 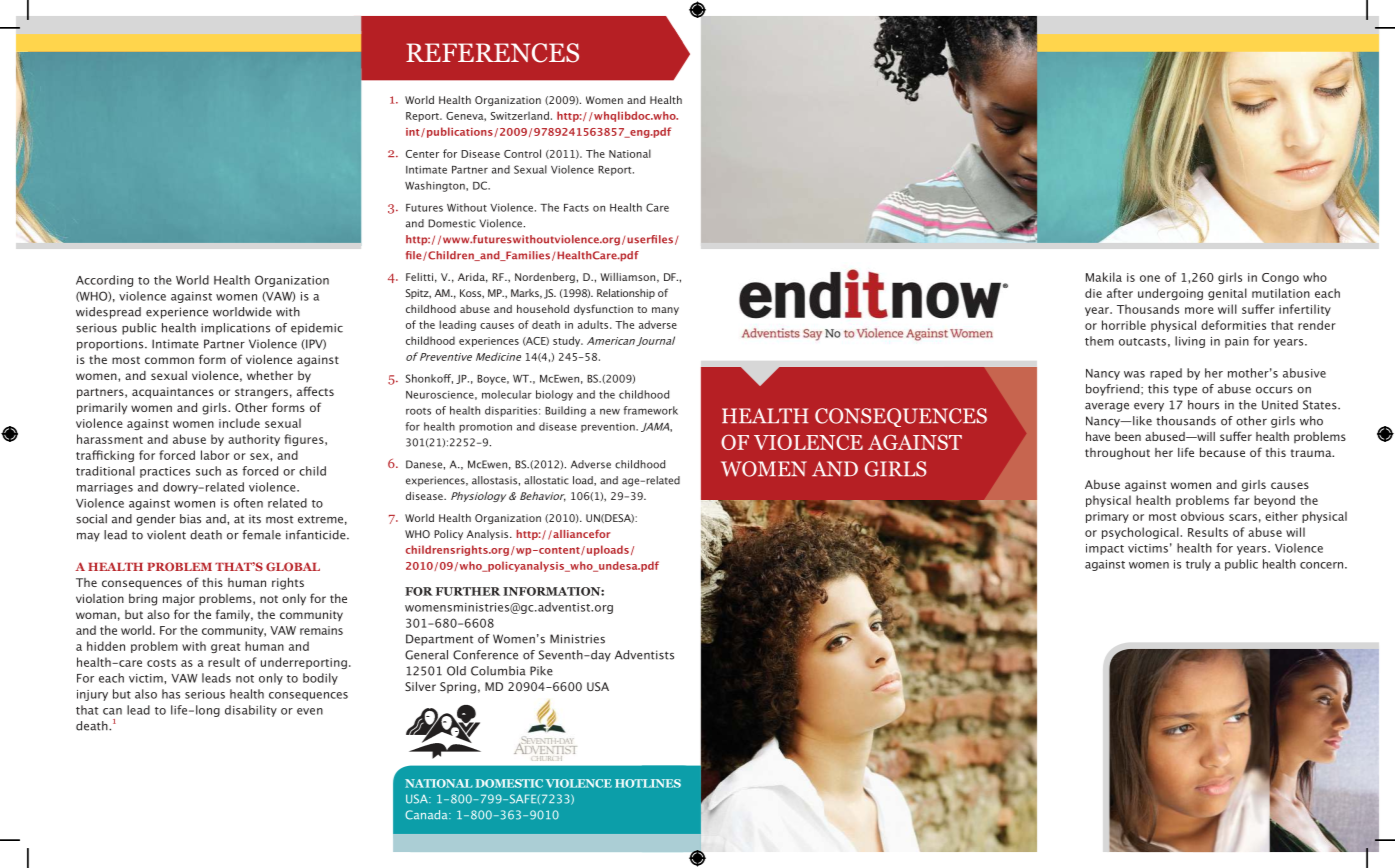 I want to click on been, so click(x=1128, y=436).
